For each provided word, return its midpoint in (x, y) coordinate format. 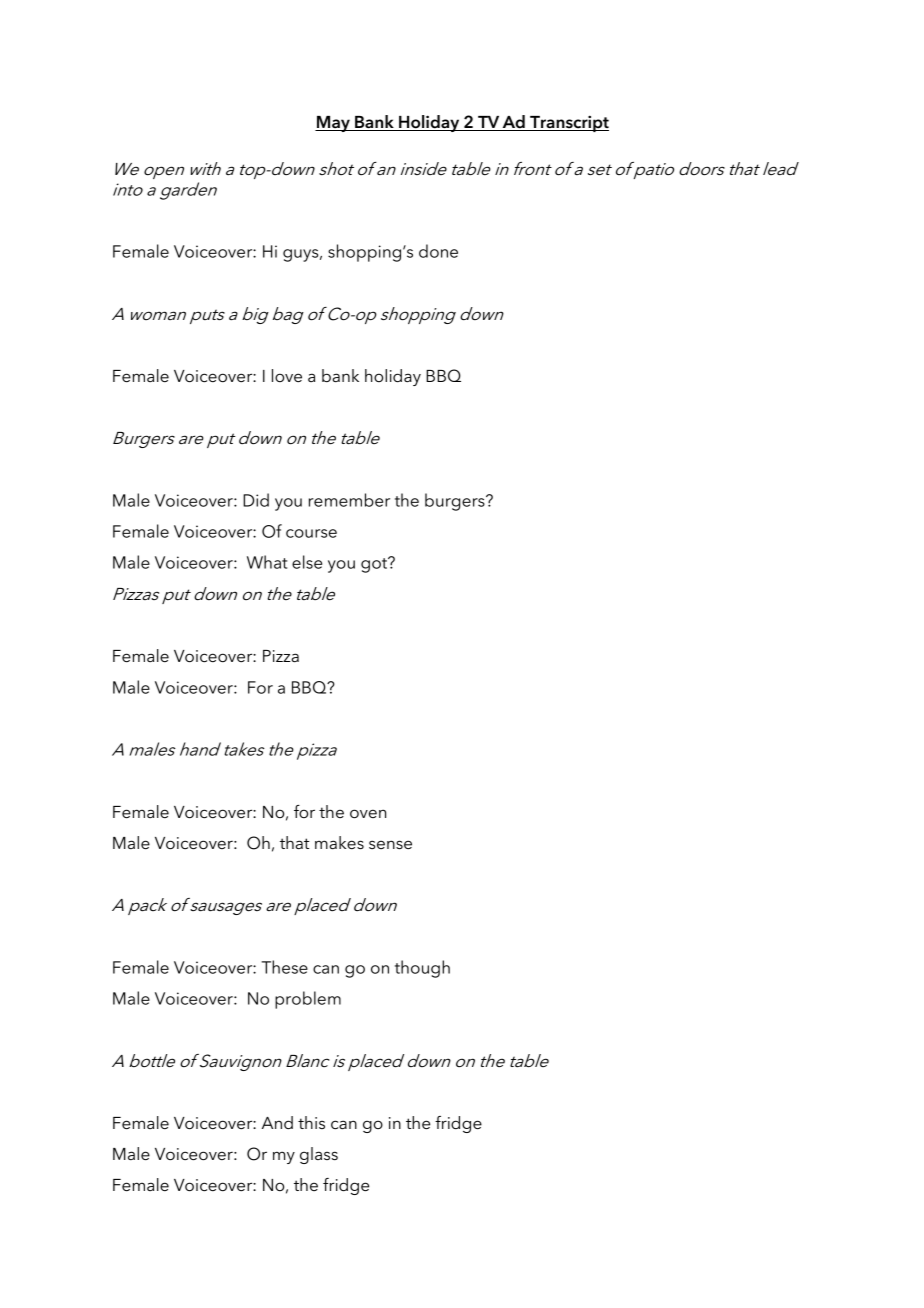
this (311, 1122)
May (333, 124)
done (438, 251)
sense (390, 844)
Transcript (568, 123)
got (375, 565)
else (307, 562)
